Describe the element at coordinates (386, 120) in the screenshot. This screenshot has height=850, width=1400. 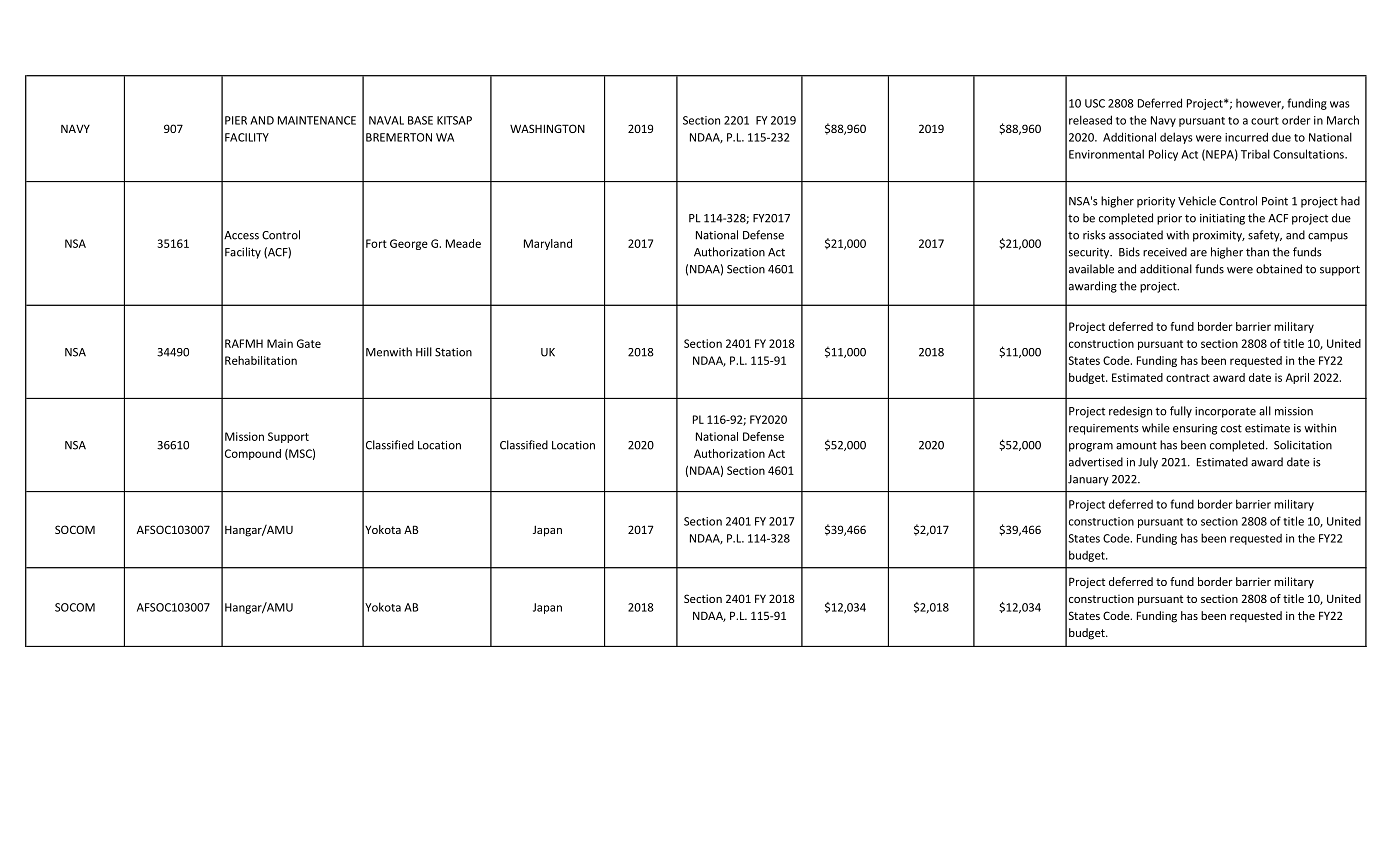
I see `NAVAL` at that location.
